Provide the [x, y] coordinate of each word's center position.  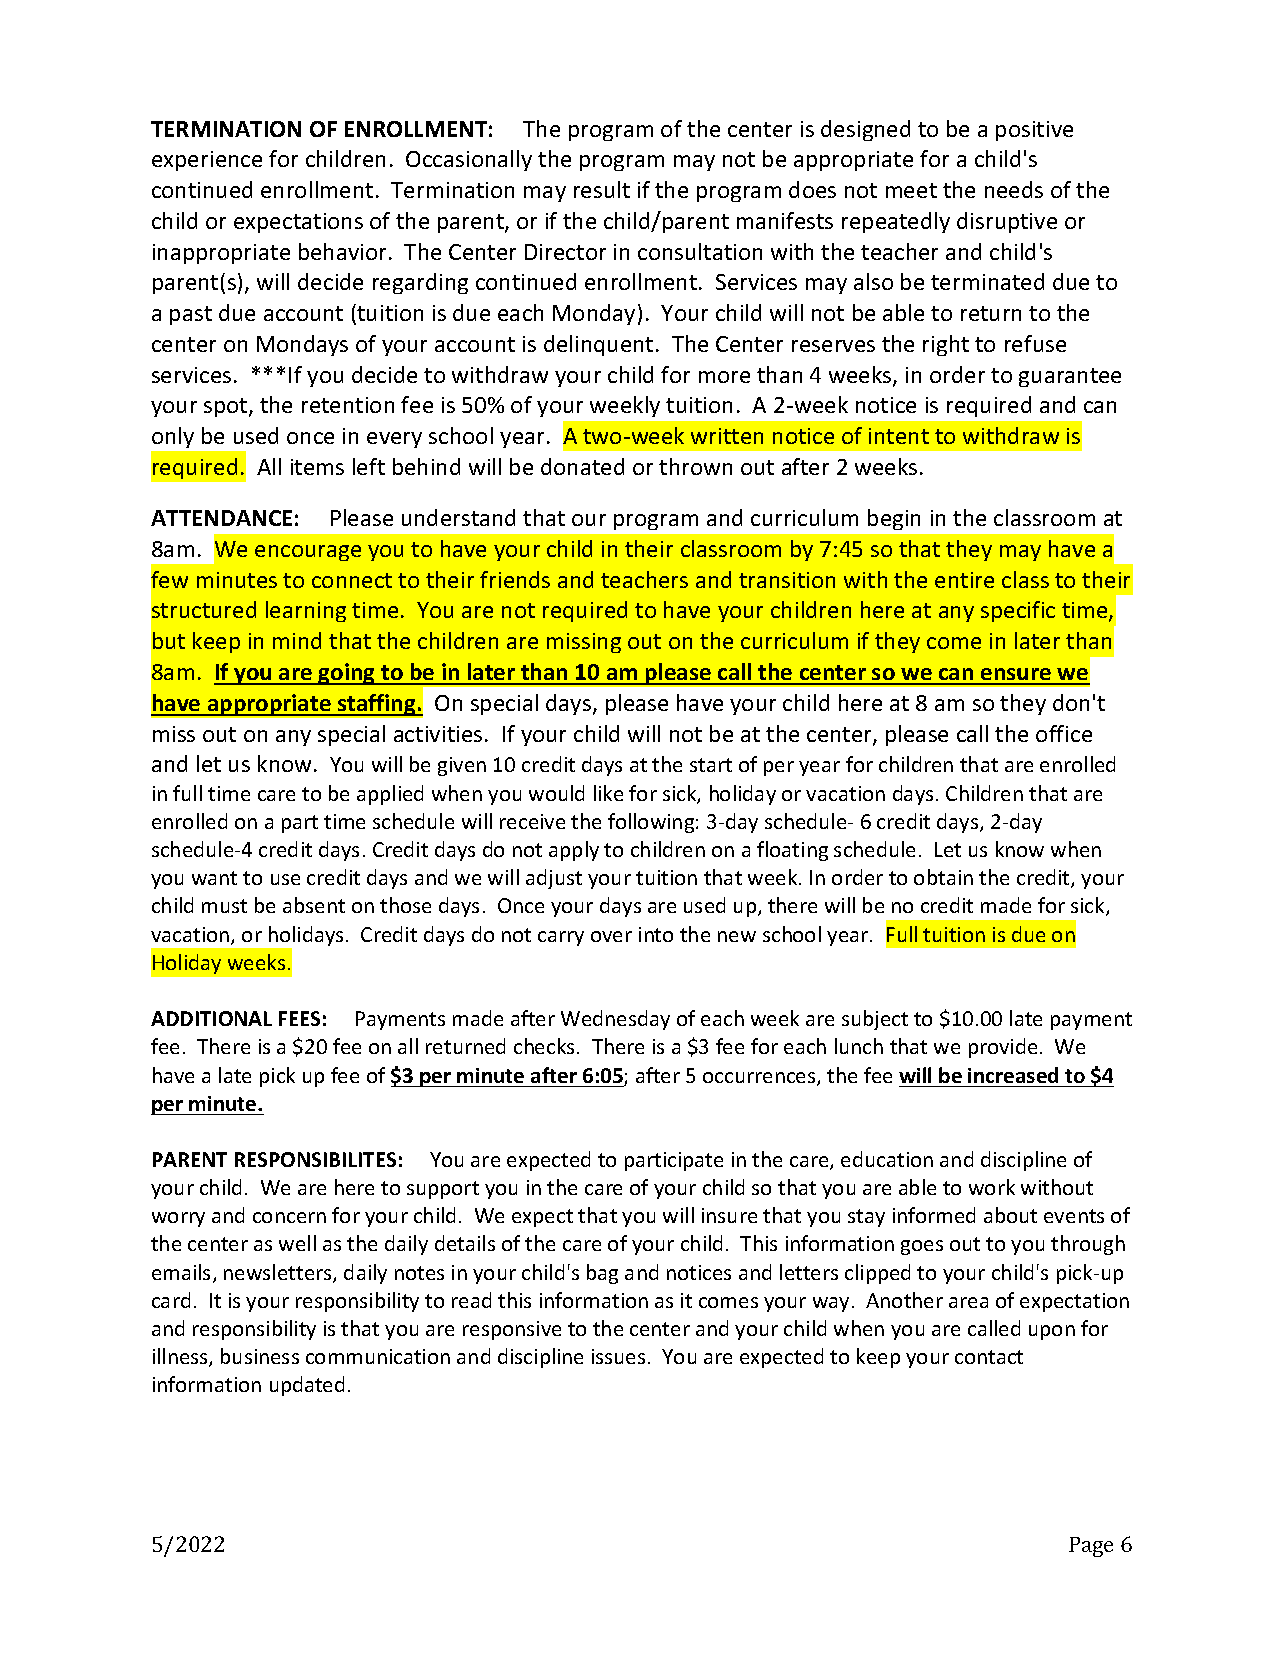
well [297, 1243]
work [992, 1187]
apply [574, 851]
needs [1014, 189]
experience [207, 161]
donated [582, 466]
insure [729, 1215]
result [602, 189]
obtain [943, 877]
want [214, 878]
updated [307, 1386]
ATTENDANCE [221, 518]
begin [894, 519]
